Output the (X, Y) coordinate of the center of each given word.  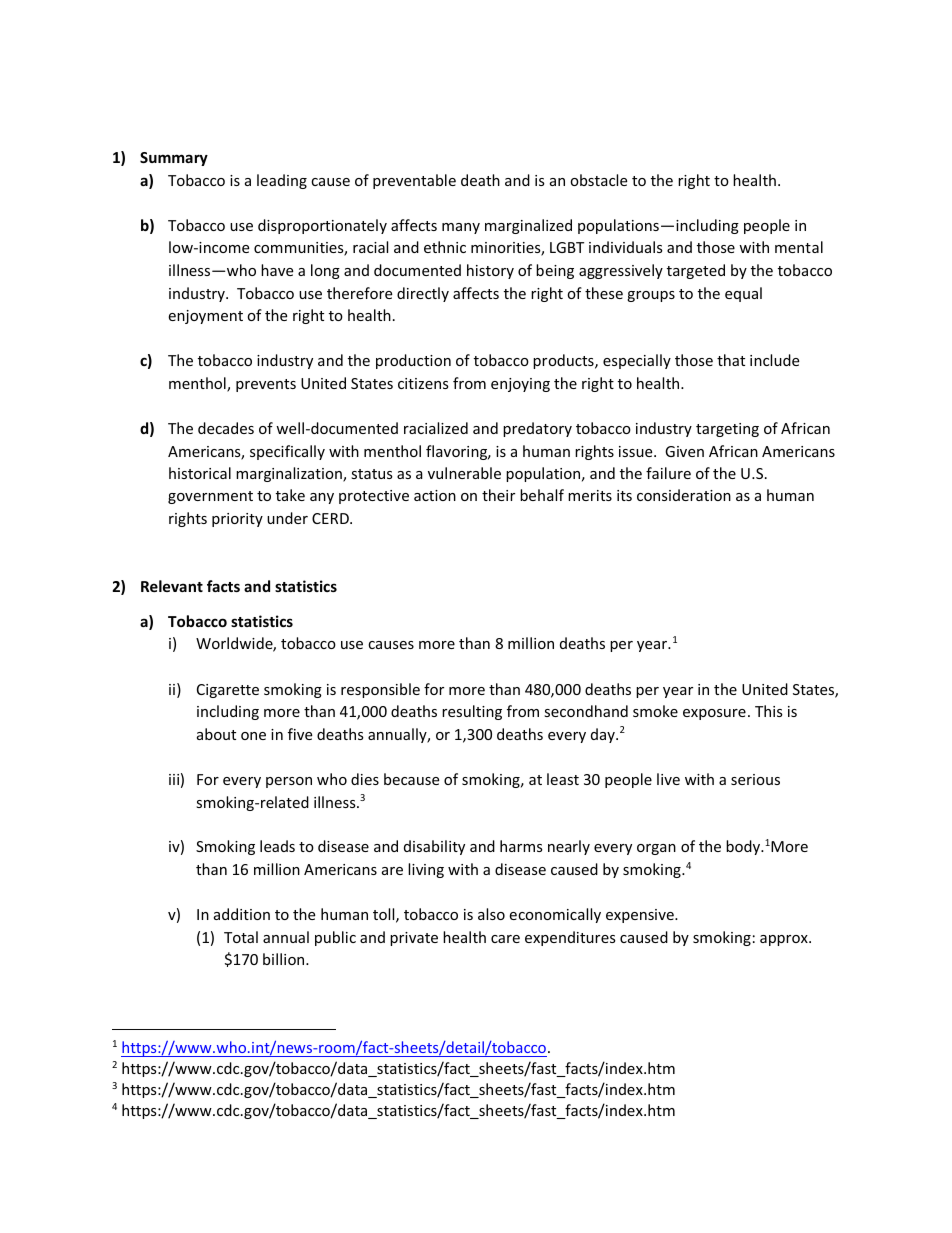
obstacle (598, 180)
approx (785, 940)
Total (241, 937)
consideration (684, 495)
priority (237, 520)
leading (282, 181)
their (498, 495)
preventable (414, 181)
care (505, 939)
